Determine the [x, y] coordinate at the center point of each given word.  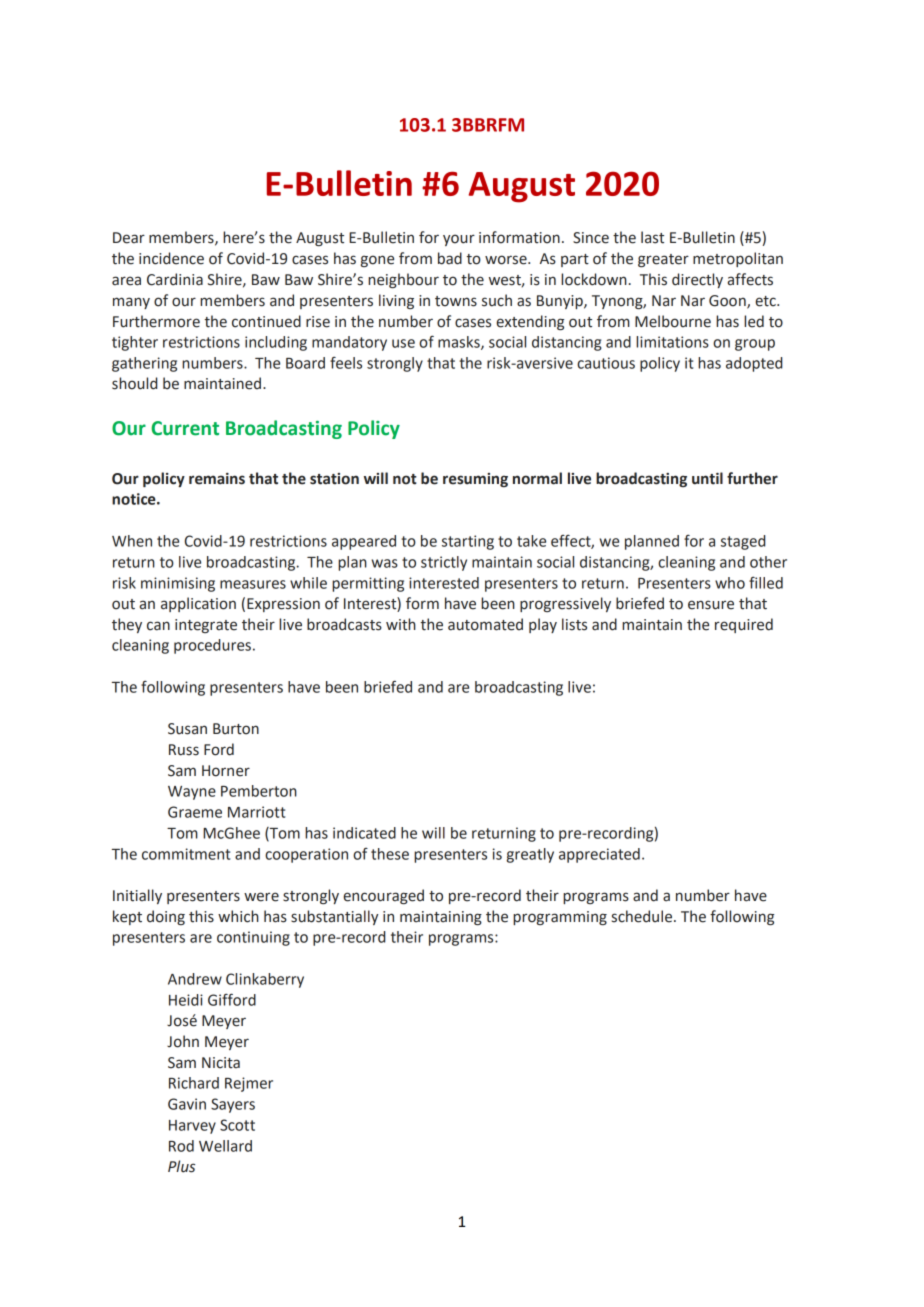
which [238, 916]
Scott [237, 1125]
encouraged [383, 896]
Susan [187, 729]
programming [560, 918]
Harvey [192, 1127]
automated [485, 624]
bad [450, 258]
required [744, 625]
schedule [643, 916]
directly [697, 280]
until [707, 478]
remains [217, 479]
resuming [475, 480]
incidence [171, 258]
